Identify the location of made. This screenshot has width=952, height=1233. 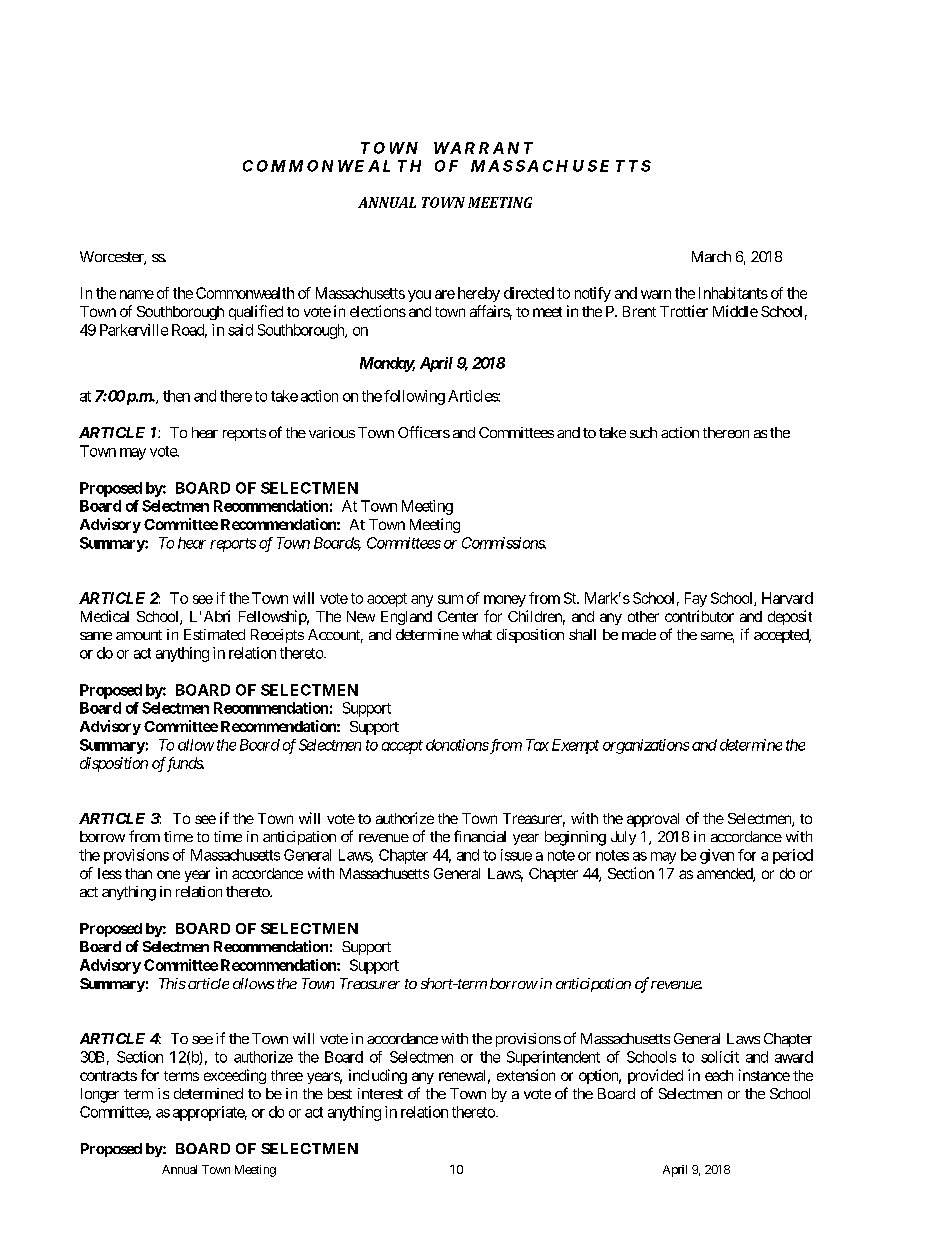
(639, 634).
